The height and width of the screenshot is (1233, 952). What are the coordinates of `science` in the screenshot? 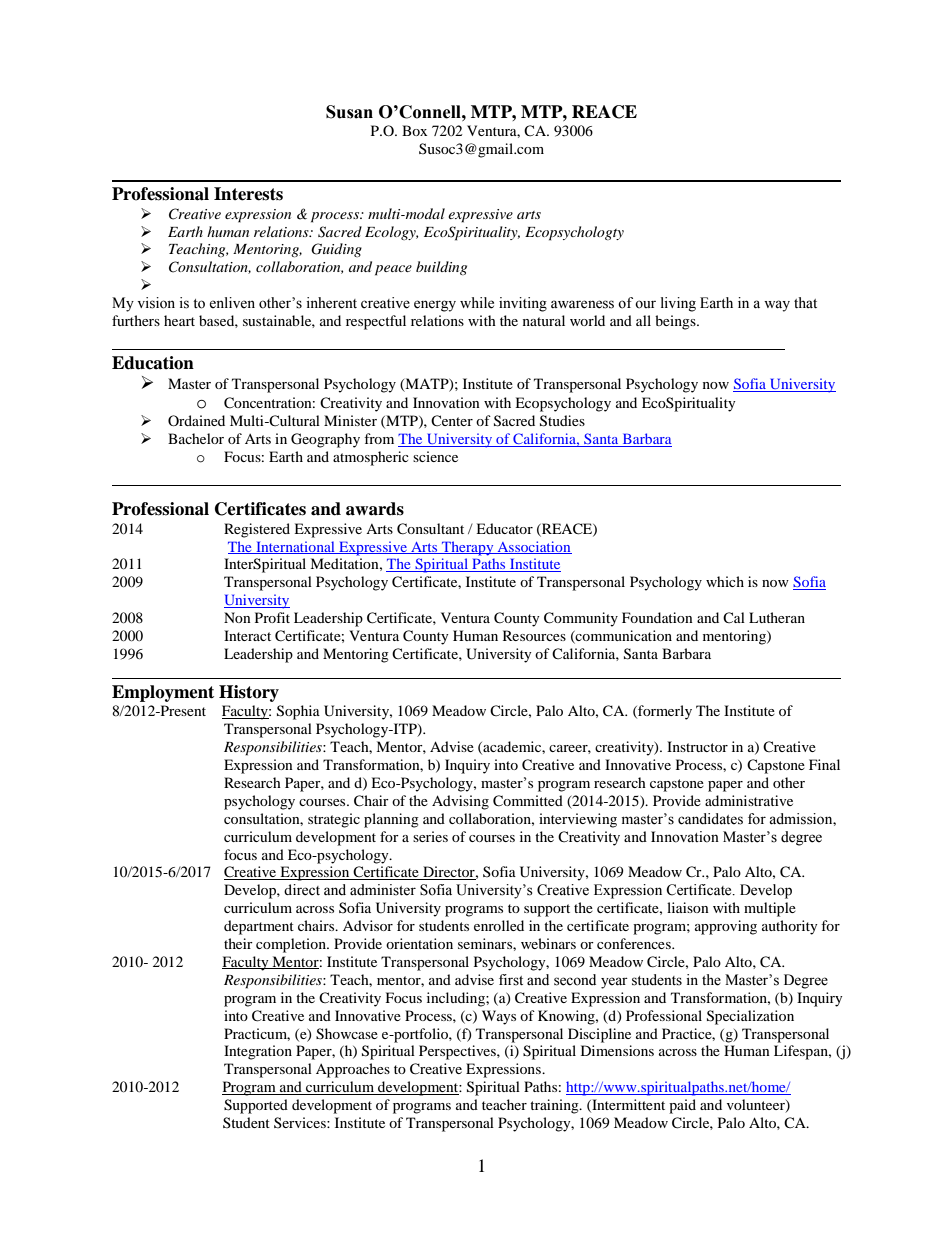 It's located at (435, 456).
